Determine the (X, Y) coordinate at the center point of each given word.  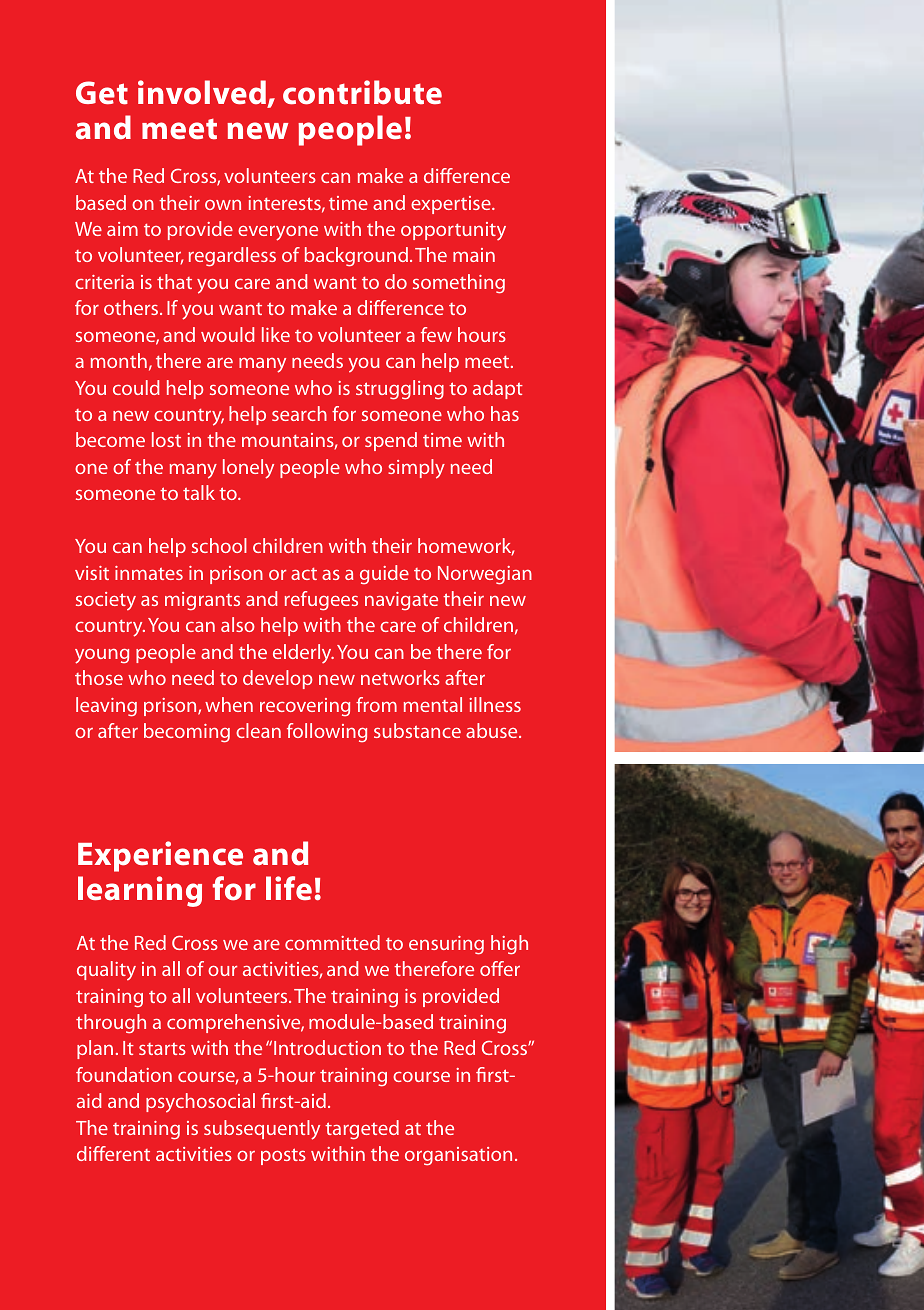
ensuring (446, 945)
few (436, 334)
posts (283, 1156)
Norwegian (485, 575)
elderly (303, 654)
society (106, 601)
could (136, 387)
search (299, 413)
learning (140, 891)
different (113, 1153)
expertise (452, 205)
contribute (362, 92)
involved (202, 92)
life (289, 888)
